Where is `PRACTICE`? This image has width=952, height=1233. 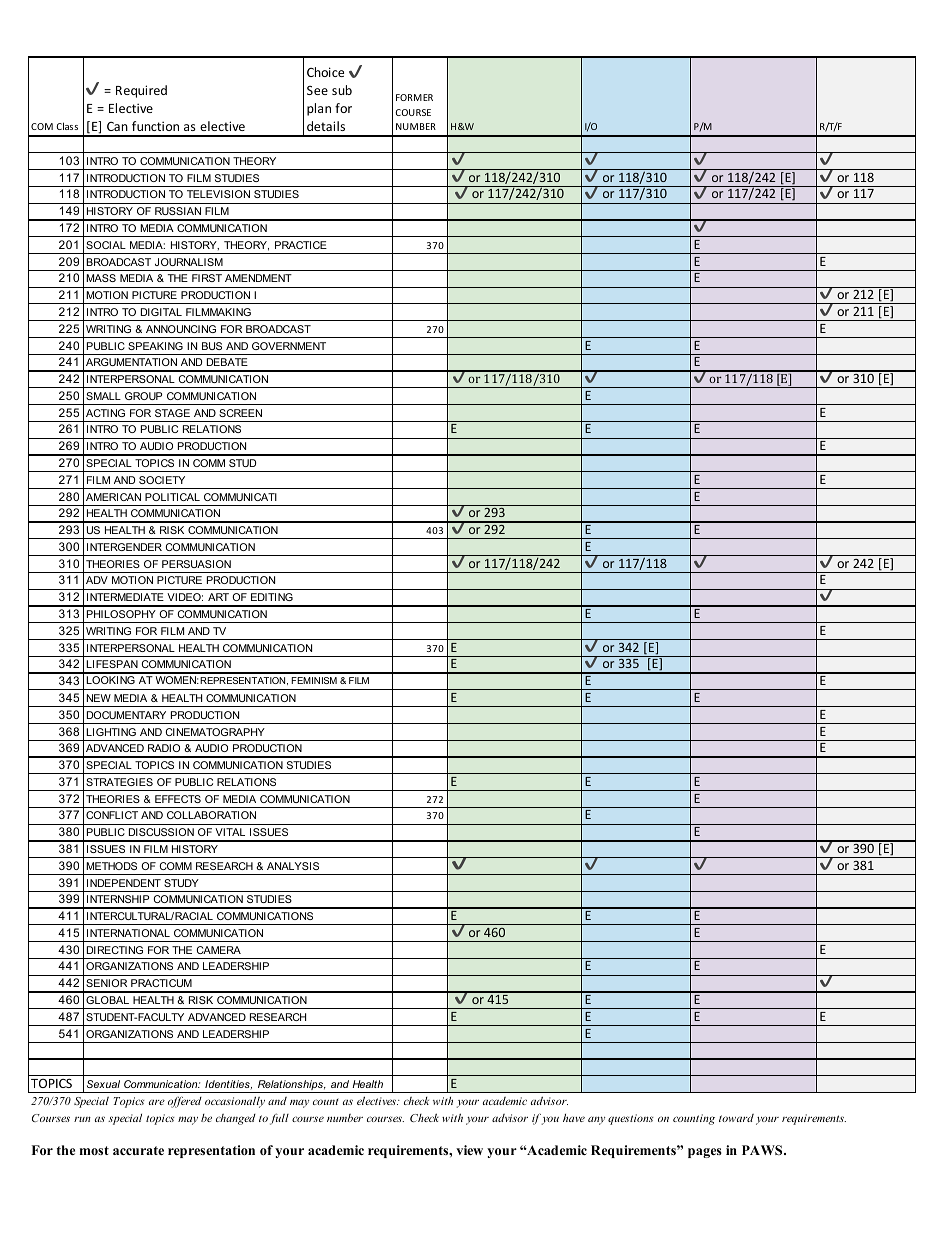
PRACTICE is located at coordinates (301, 245).
